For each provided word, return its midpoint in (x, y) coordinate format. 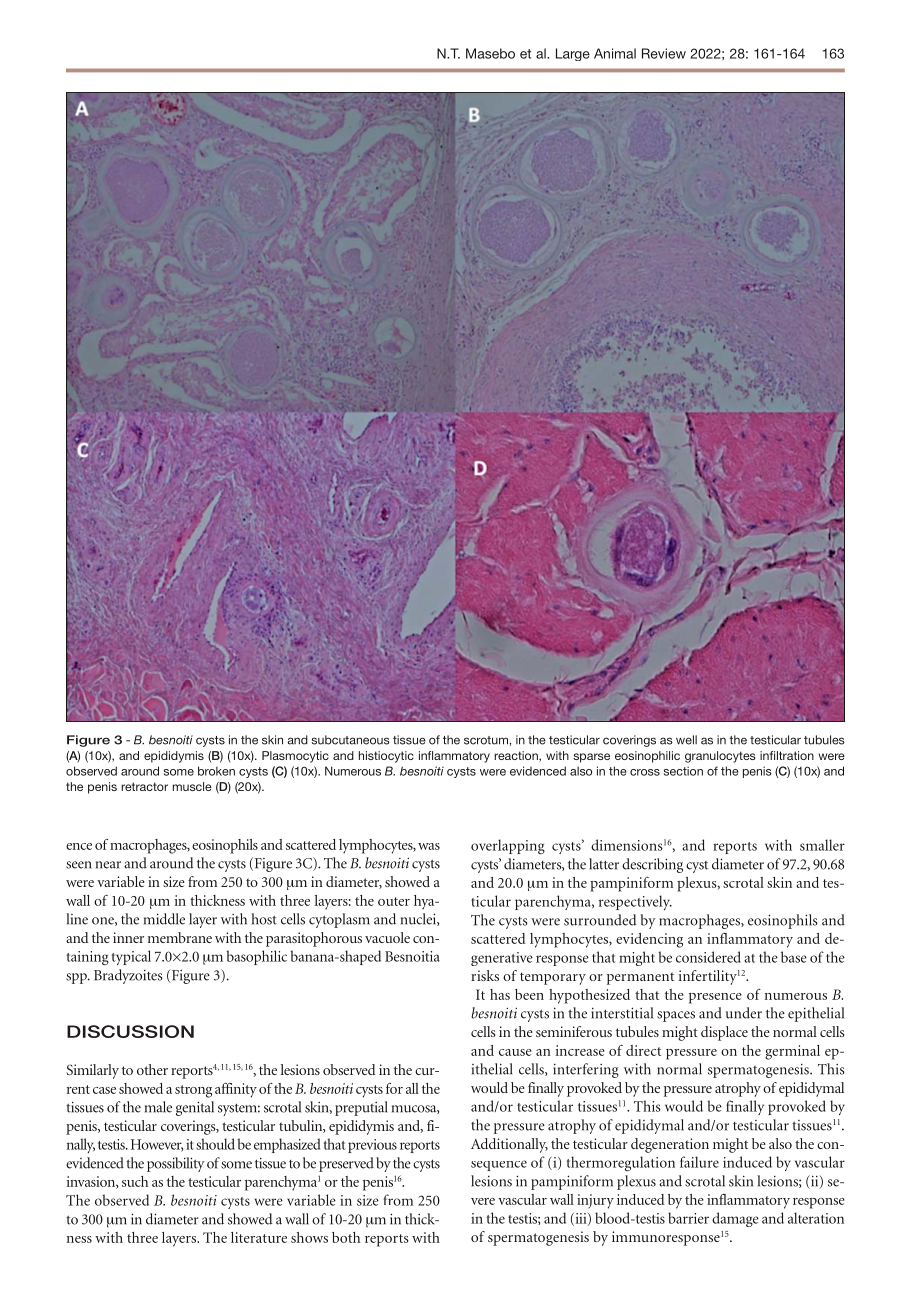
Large (573, 54)
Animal (615, 53)
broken (216, 771)
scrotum (486, 740)
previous (372, 1146)
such (135, 1181)
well (686, 740)
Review (664, 53)
